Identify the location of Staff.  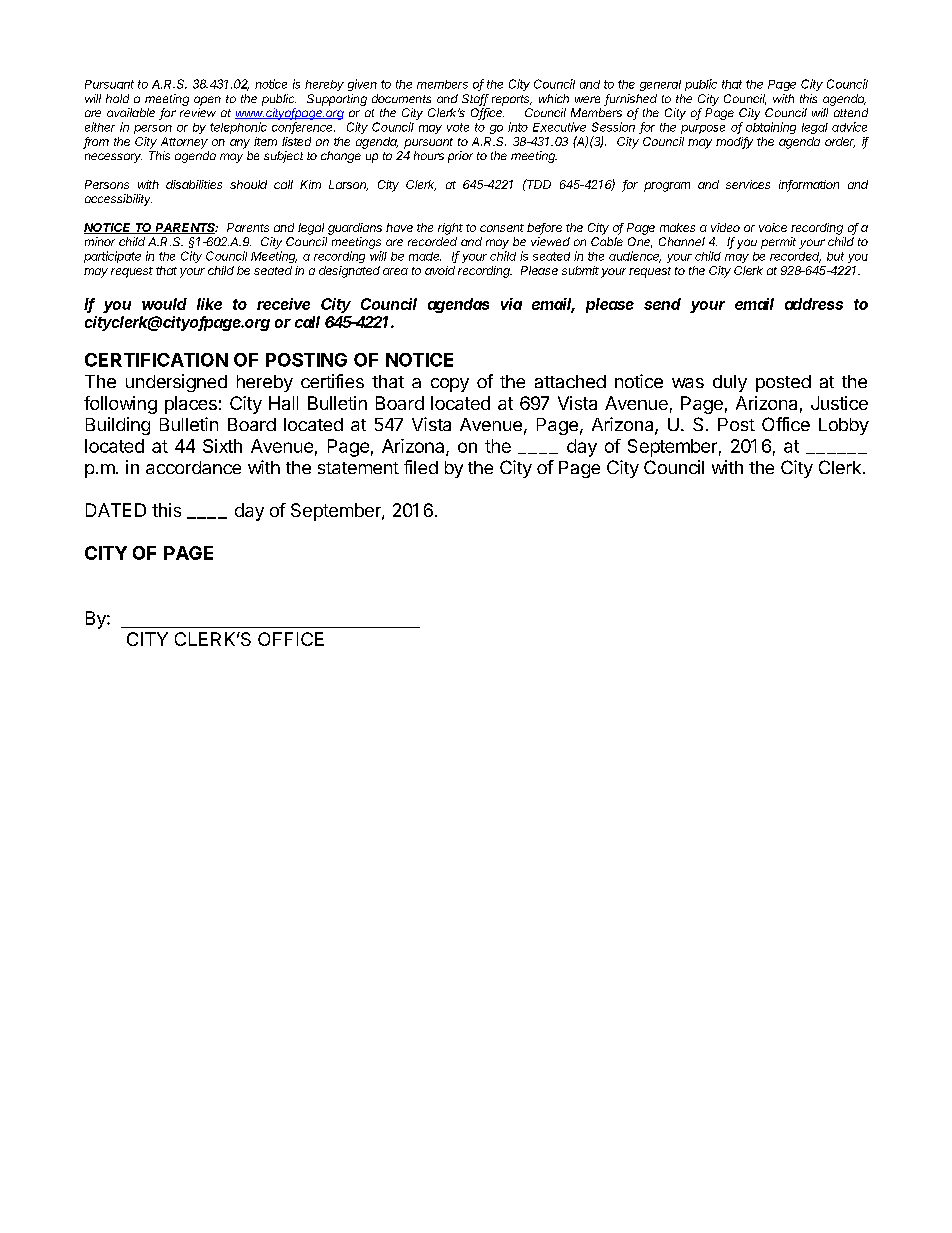
(475, 100).
